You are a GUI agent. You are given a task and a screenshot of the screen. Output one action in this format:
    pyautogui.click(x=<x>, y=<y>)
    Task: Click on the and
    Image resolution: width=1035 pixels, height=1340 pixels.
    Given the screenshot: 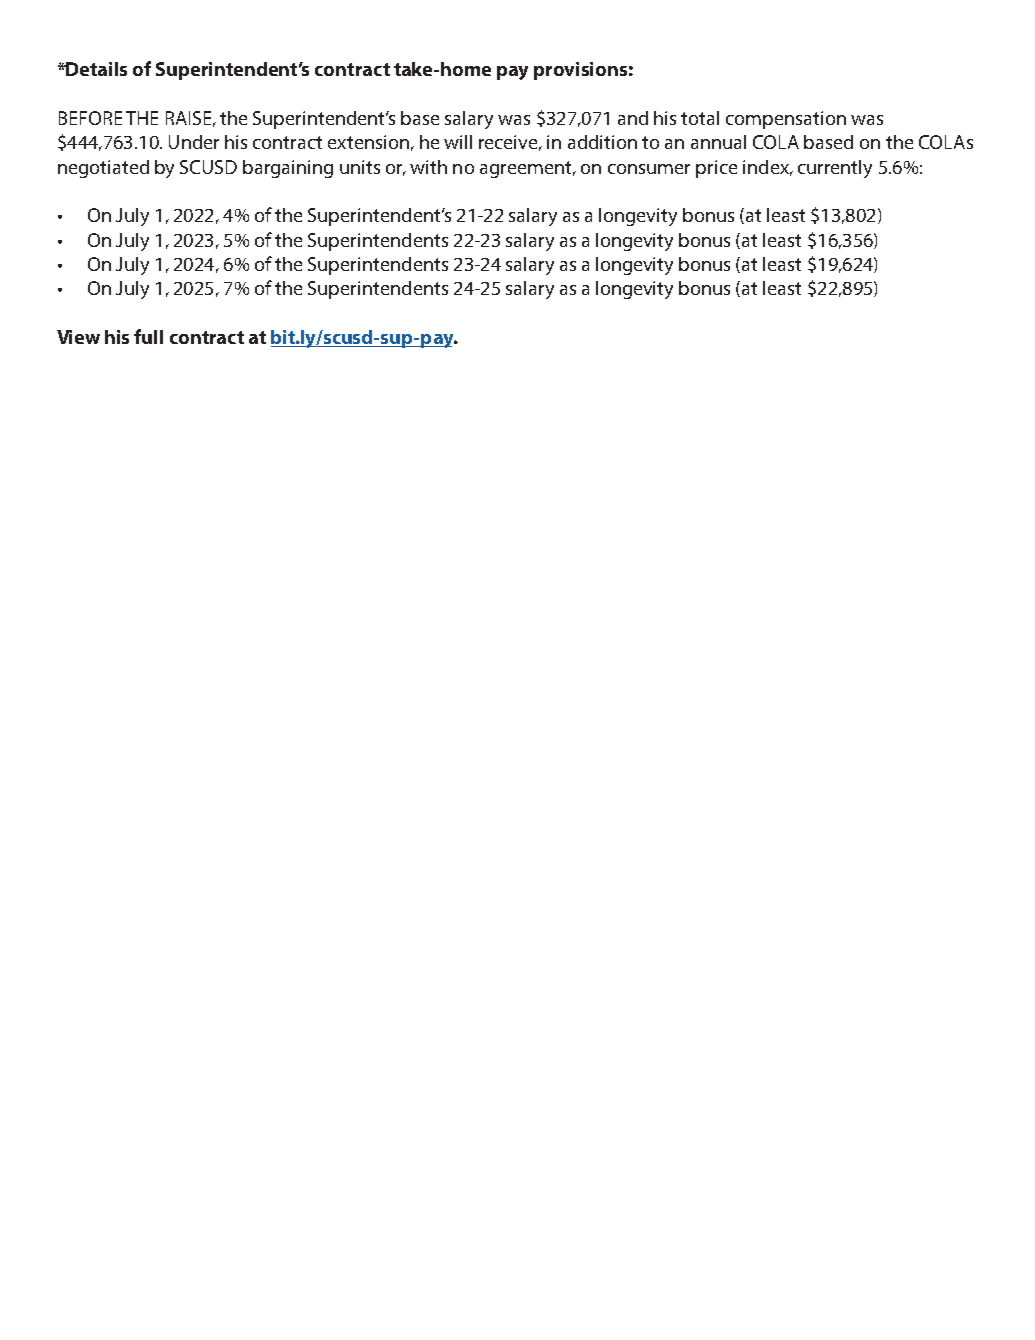 What is the action you would take?
    pyautogui.click(x=633, y=118)
